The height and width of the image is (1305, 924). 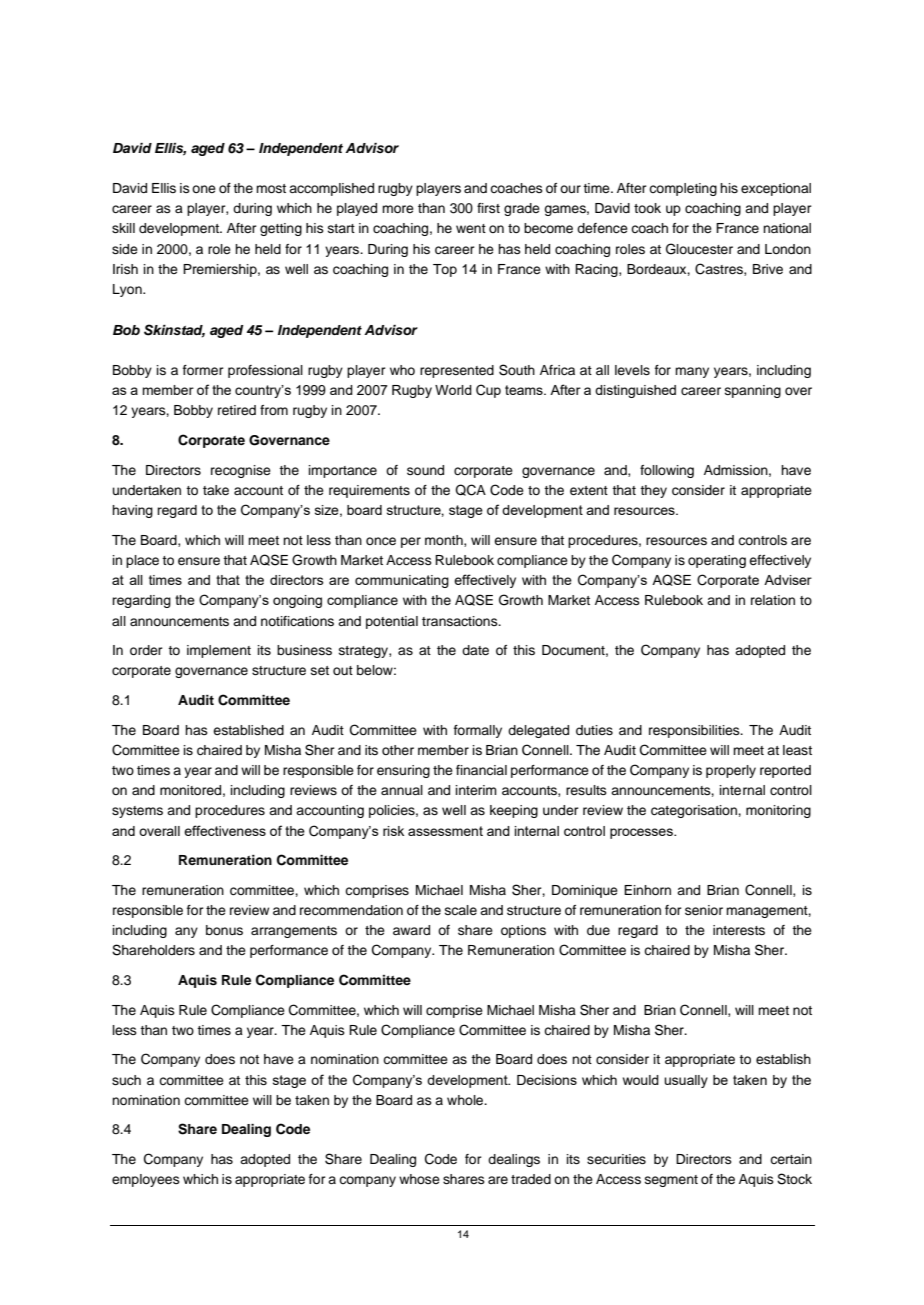 What do you see at coordinates (241, 471) in the image?
I see `recognise` at bounding box center [241, 471].
